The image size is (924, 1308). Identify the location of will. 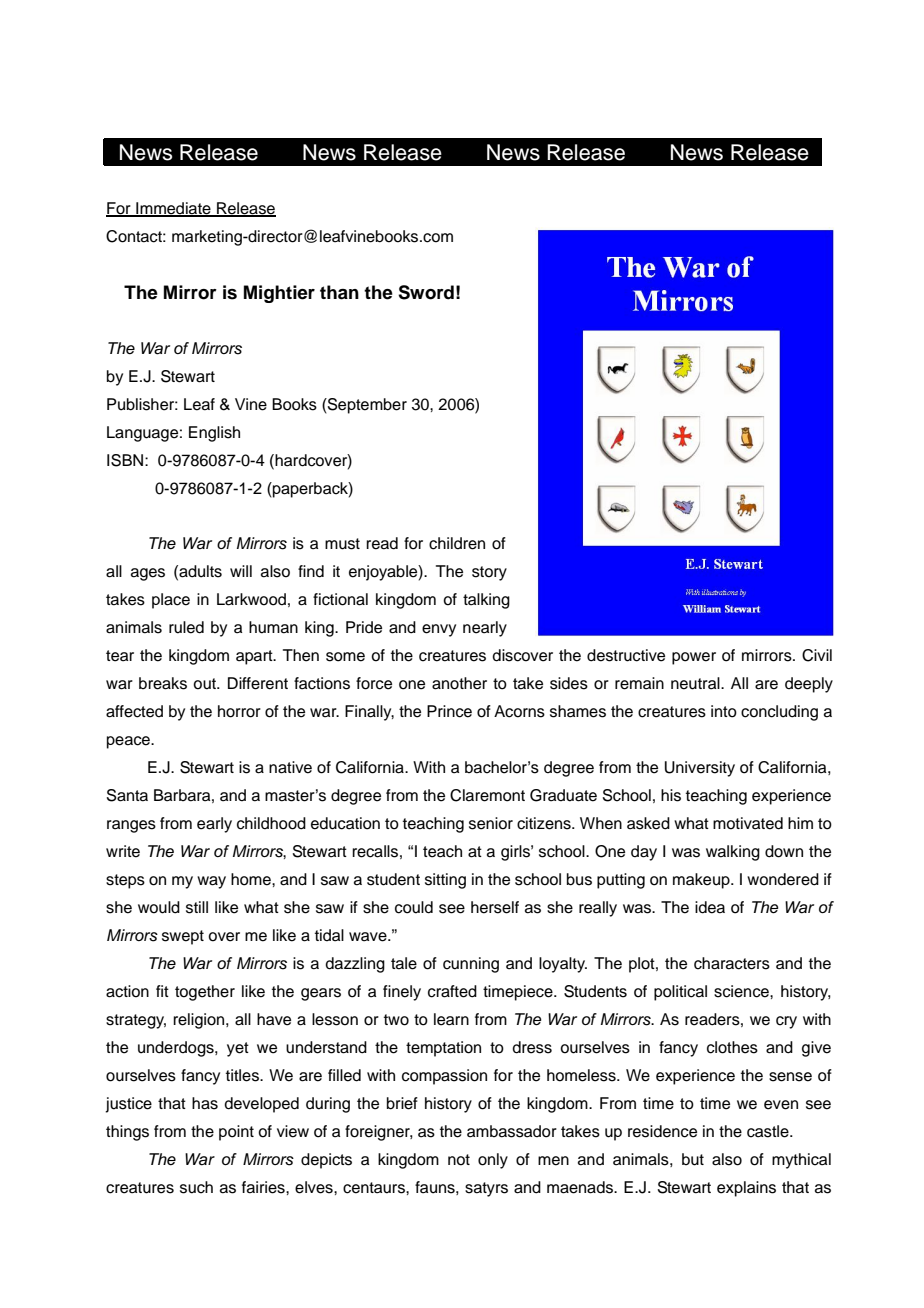
(241, 571).
